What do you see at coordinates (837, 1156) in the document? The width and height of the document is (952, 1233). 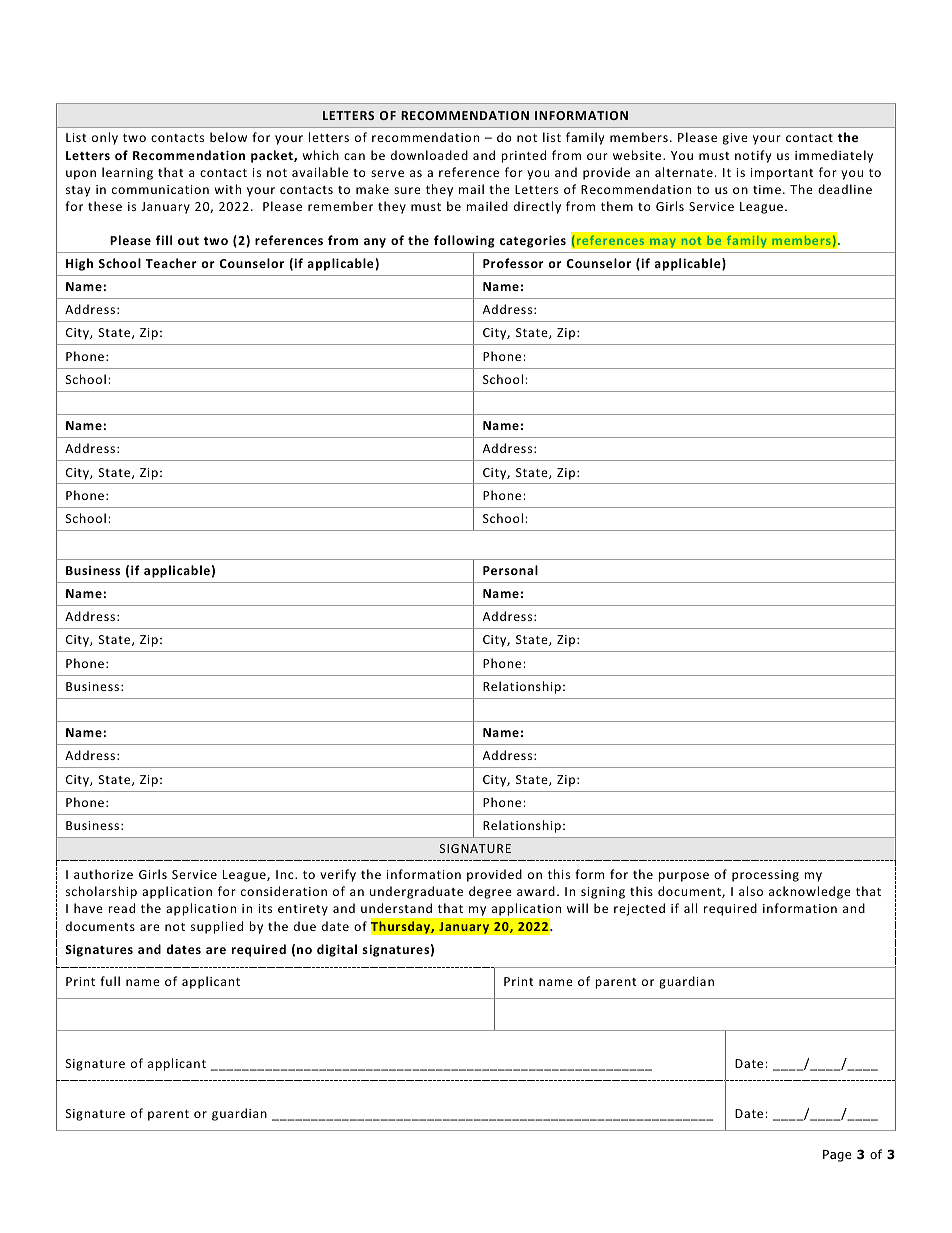 I see `Page` at bounding box center [837, 1156].
